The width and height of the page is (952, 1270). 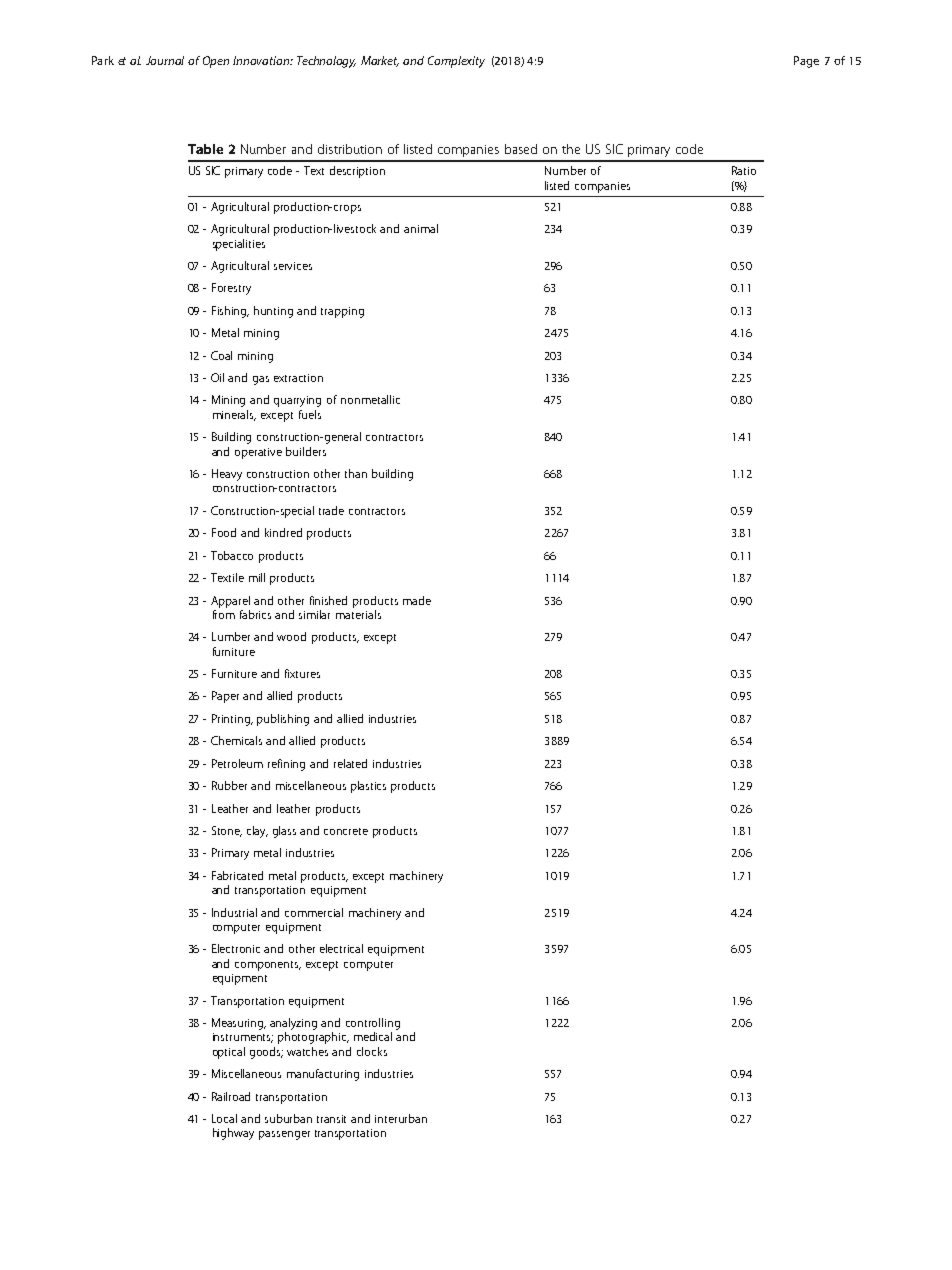 I want to click on Local, so click(x=224, y=1118).
